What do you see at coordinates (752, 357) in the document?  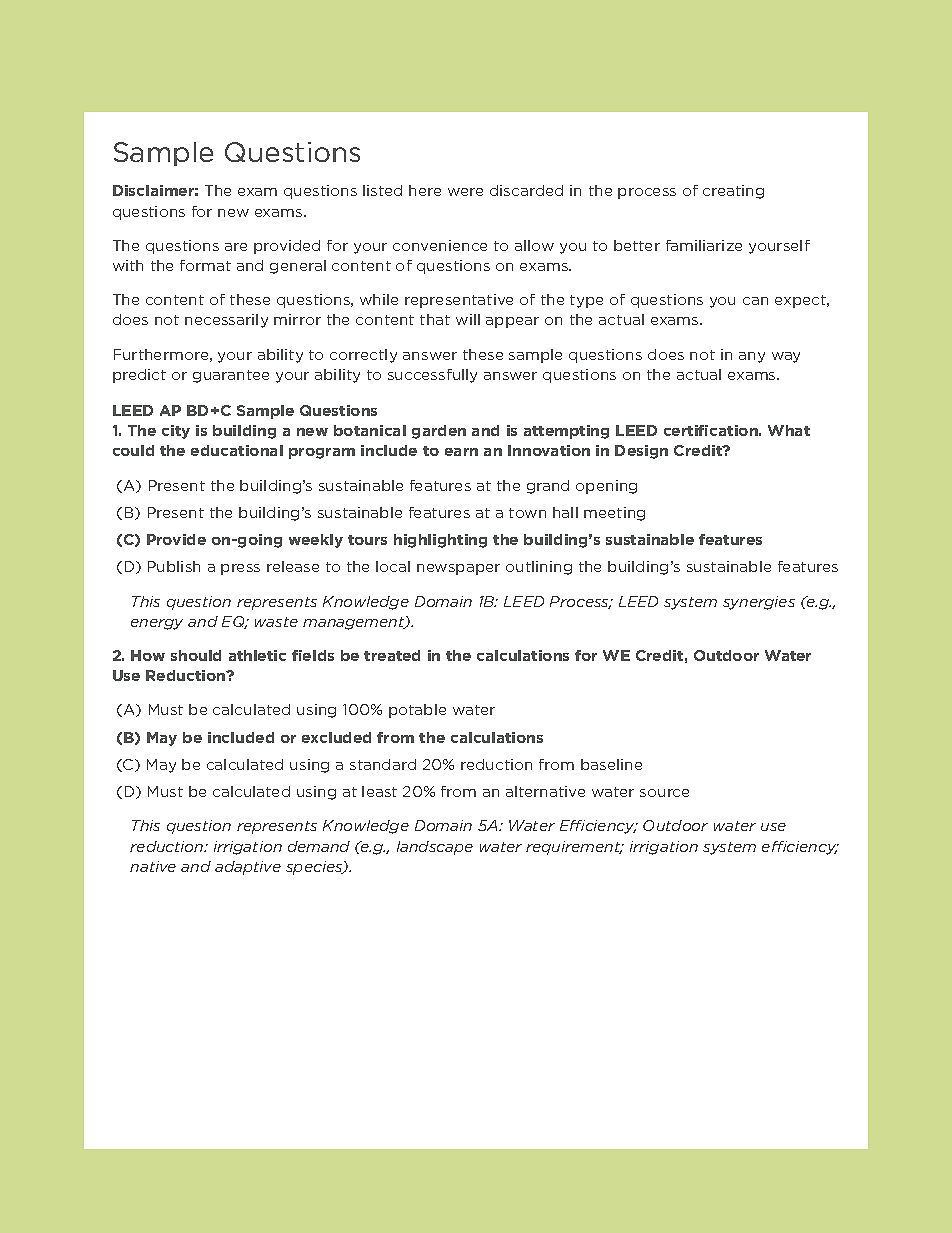 I see `any` at bounding box center [752, 357].
